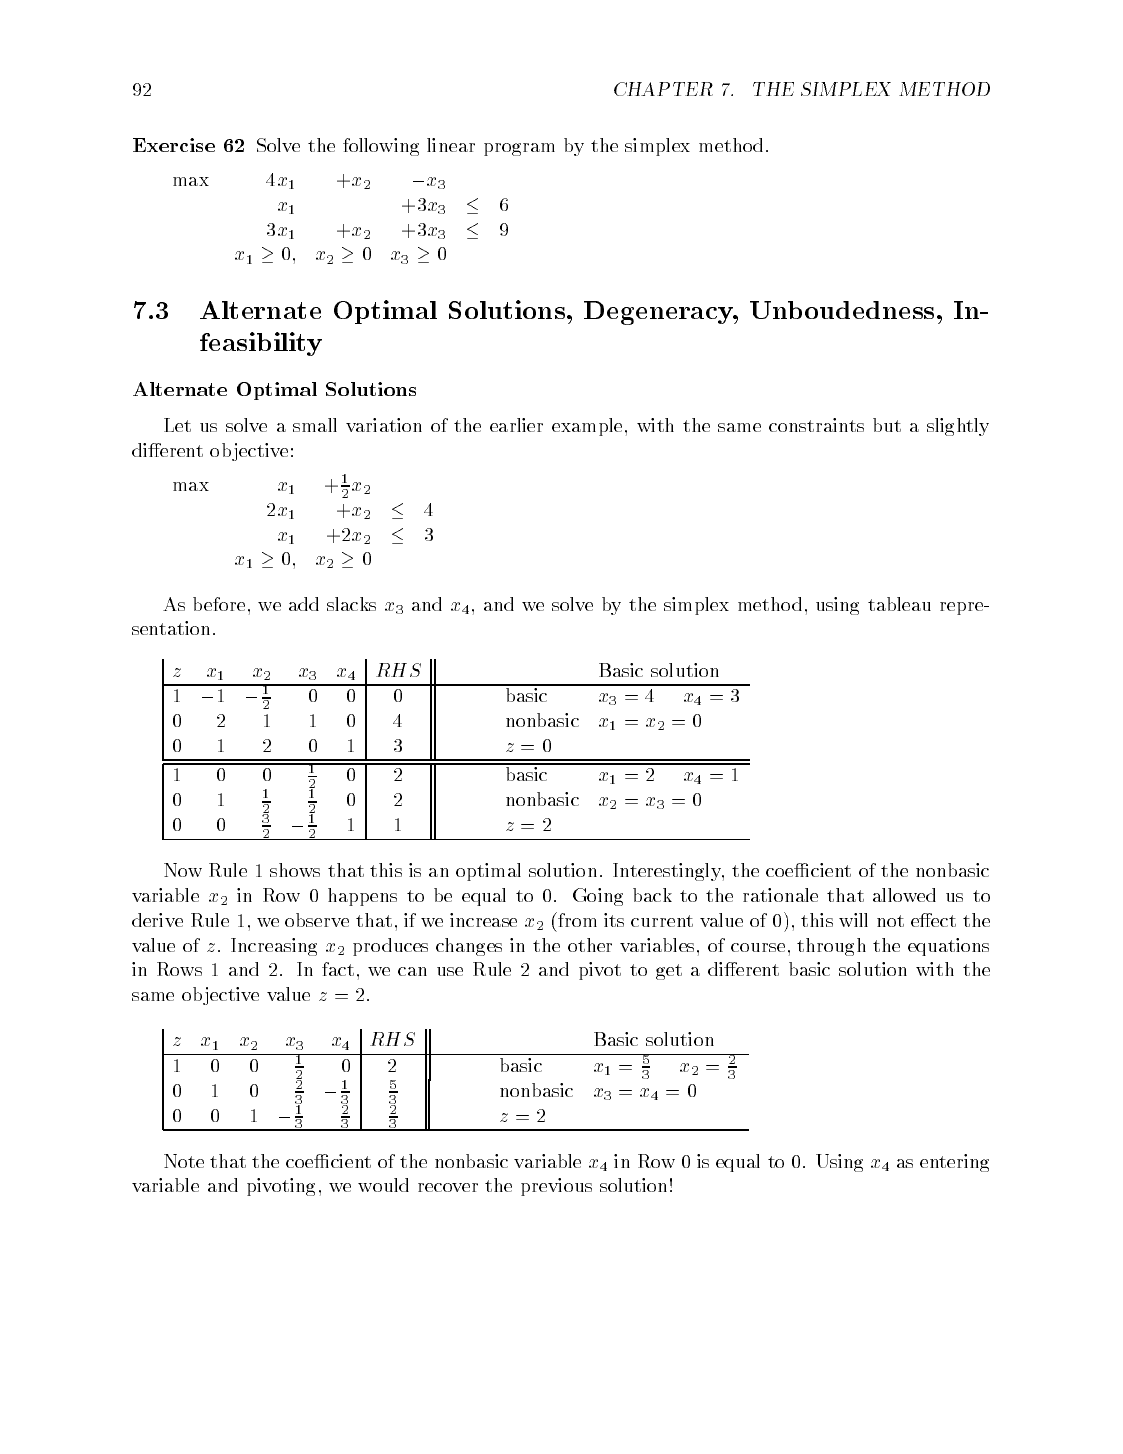 This page has height=1454, width=1123. Describe the element at coordinates (587, 427) in the page. I see `example` at that location.
